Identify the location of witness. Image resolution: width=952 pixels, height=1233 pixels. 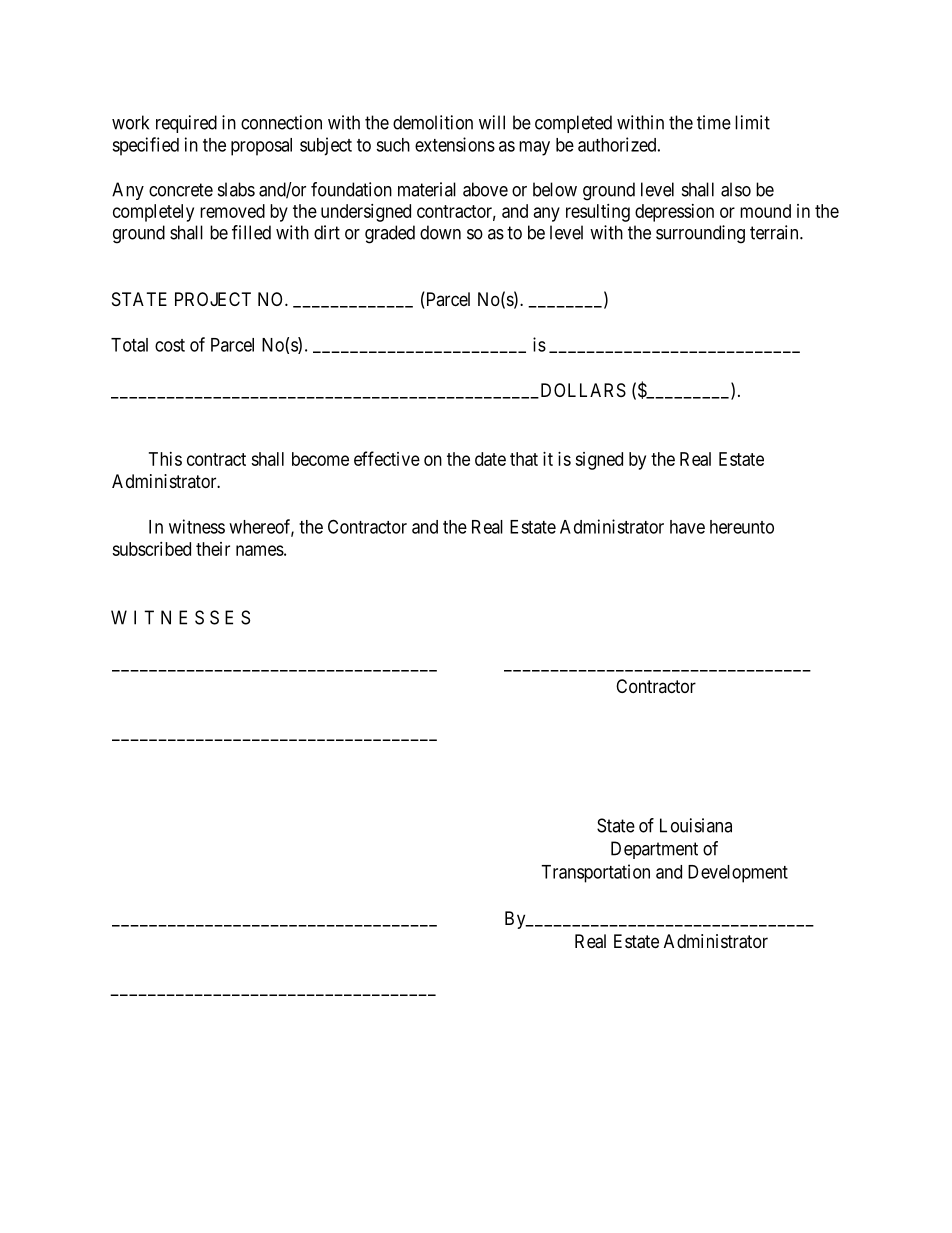
(197, 526).
